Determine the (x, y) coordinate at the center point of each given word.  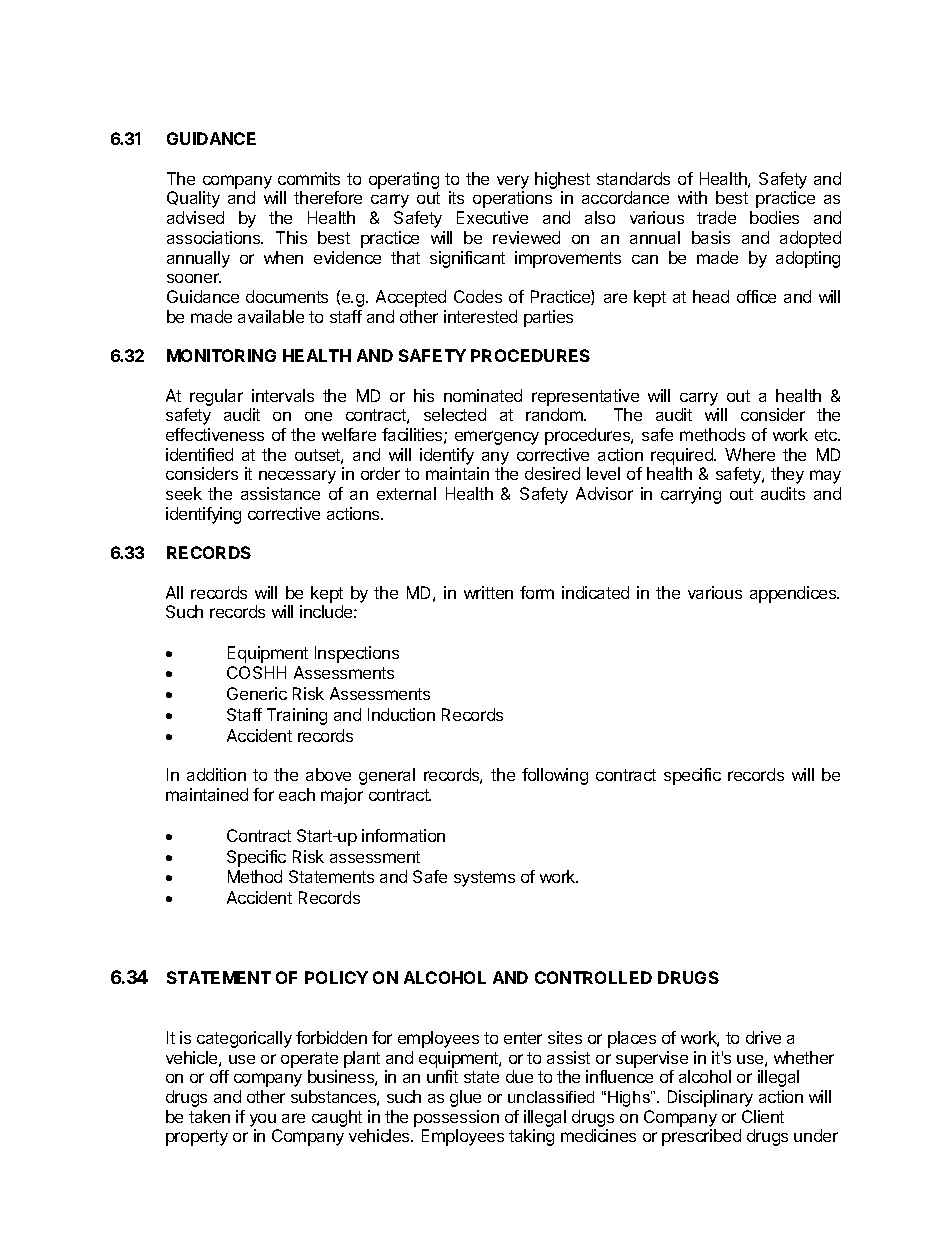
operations (512, 199)
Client (763, 1116)
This (291, 237)
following (555, 776)
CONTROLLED (593, 977)
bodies (774, 217)
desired (552, 473)
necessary (297, 477)
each (297, 794)
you (263, 1120)
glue (465, 1098)
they (787, 475)
